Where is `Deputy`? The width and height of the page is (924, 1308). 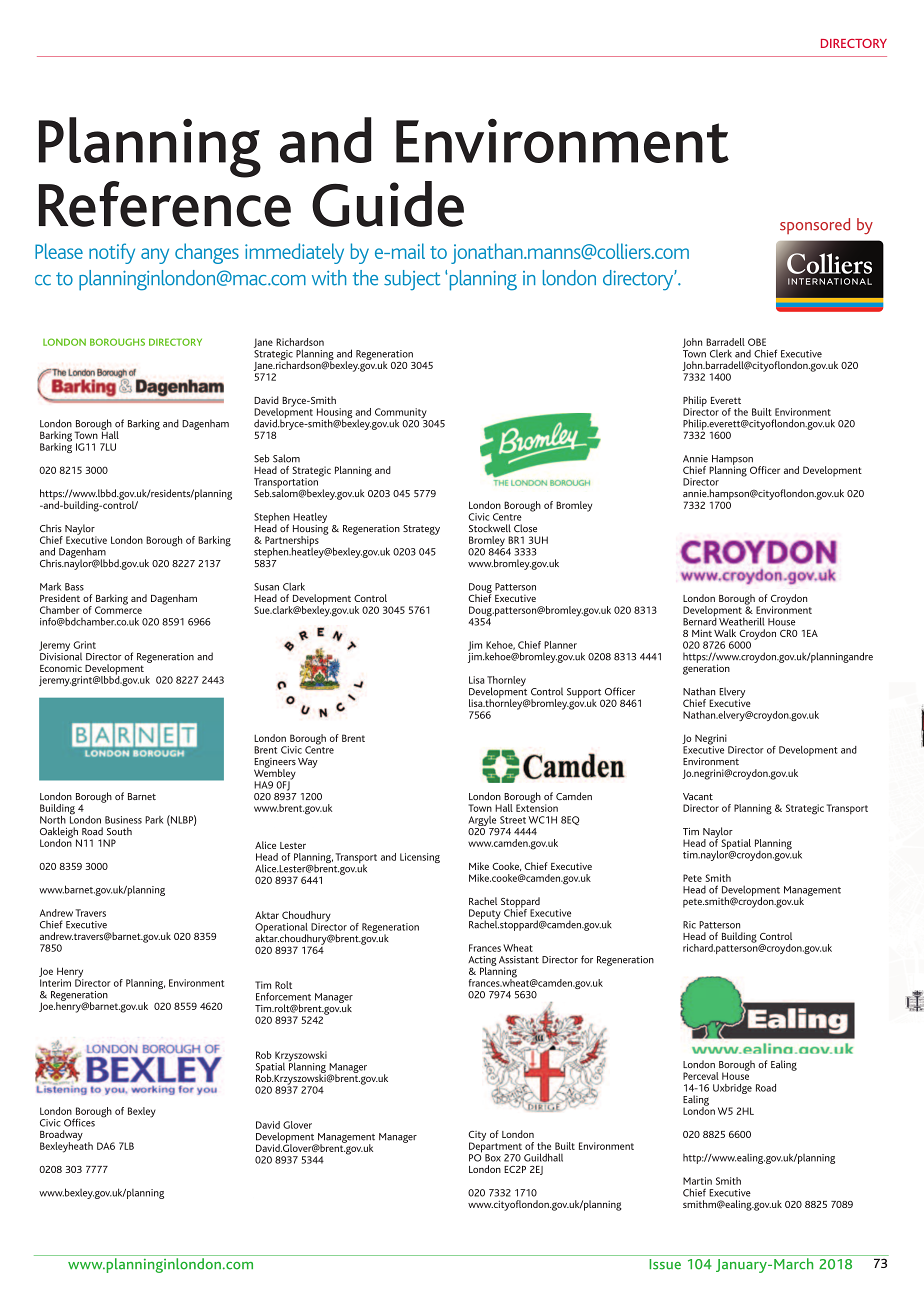
Deputy is located at coordinates (485, 915).
